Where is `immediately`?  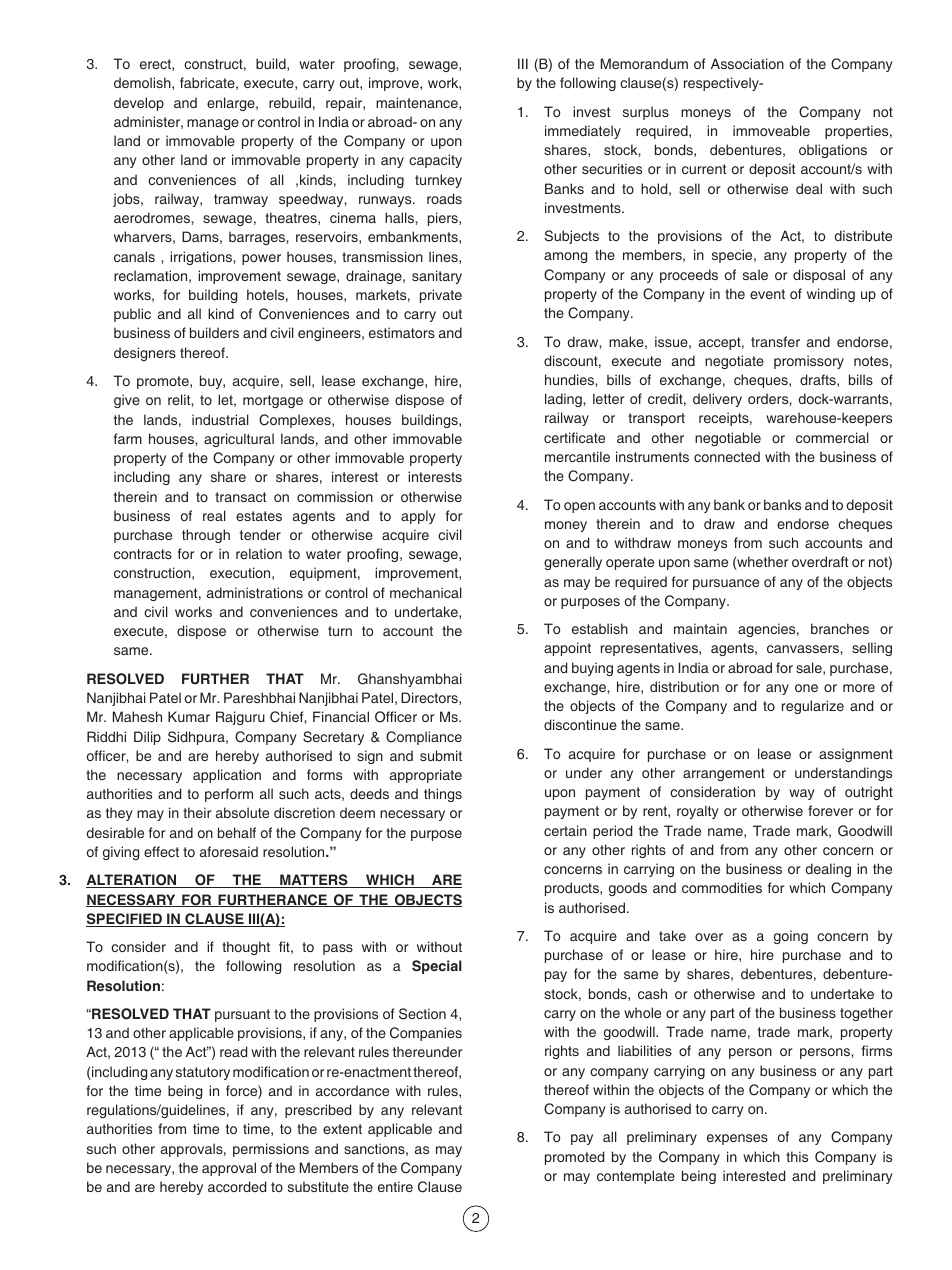 immediately is located at coordinates (583, 132).
